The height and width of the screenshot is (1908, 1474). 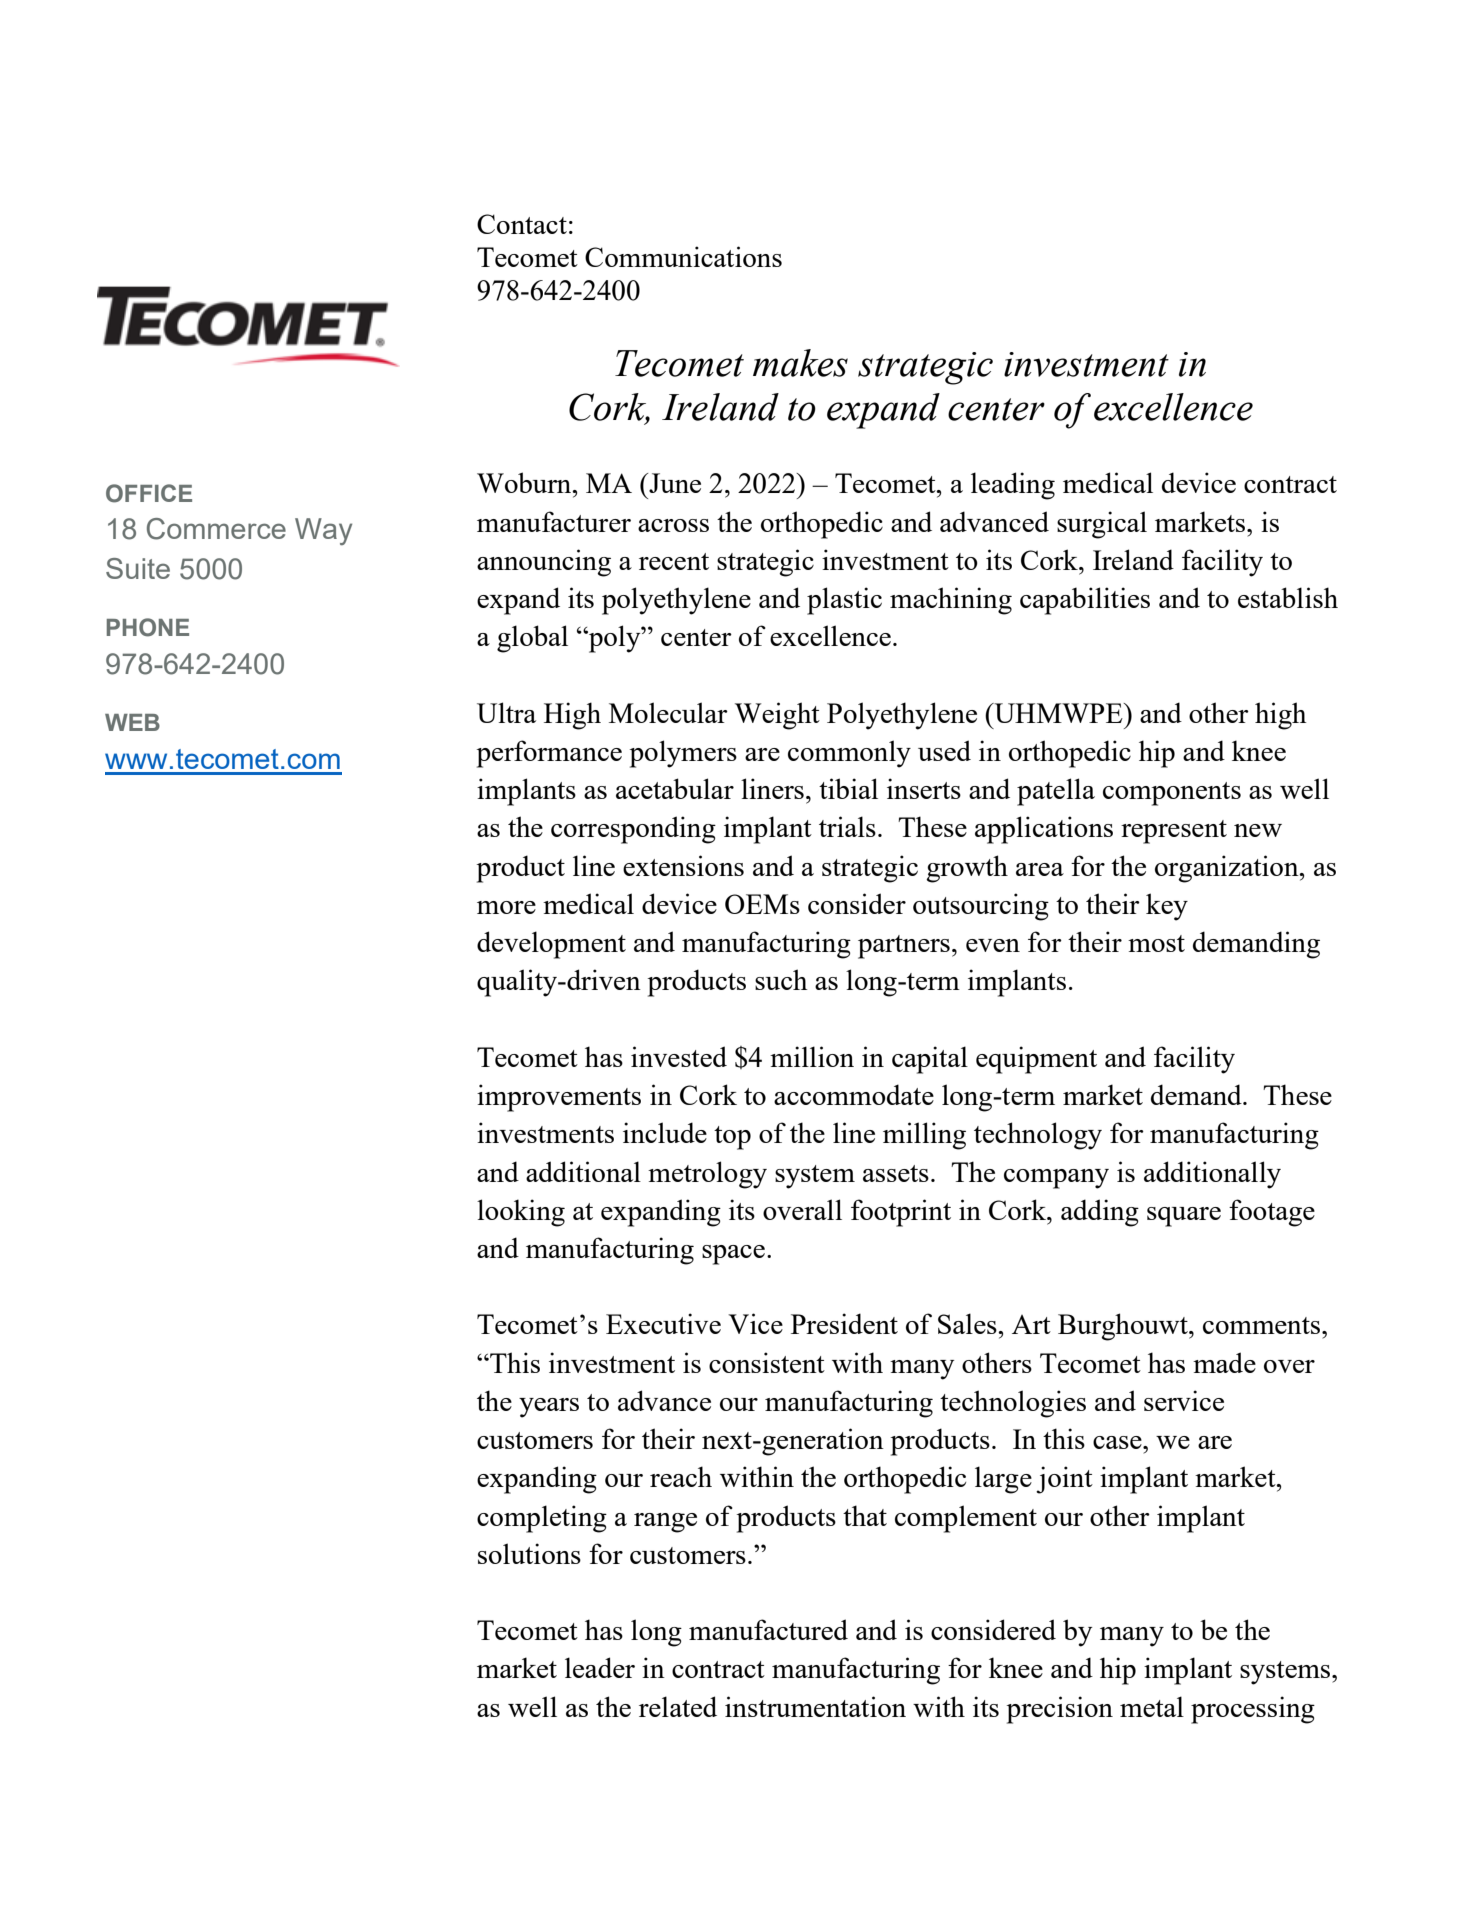 I want to click on more, so click(x=506, y=907).
